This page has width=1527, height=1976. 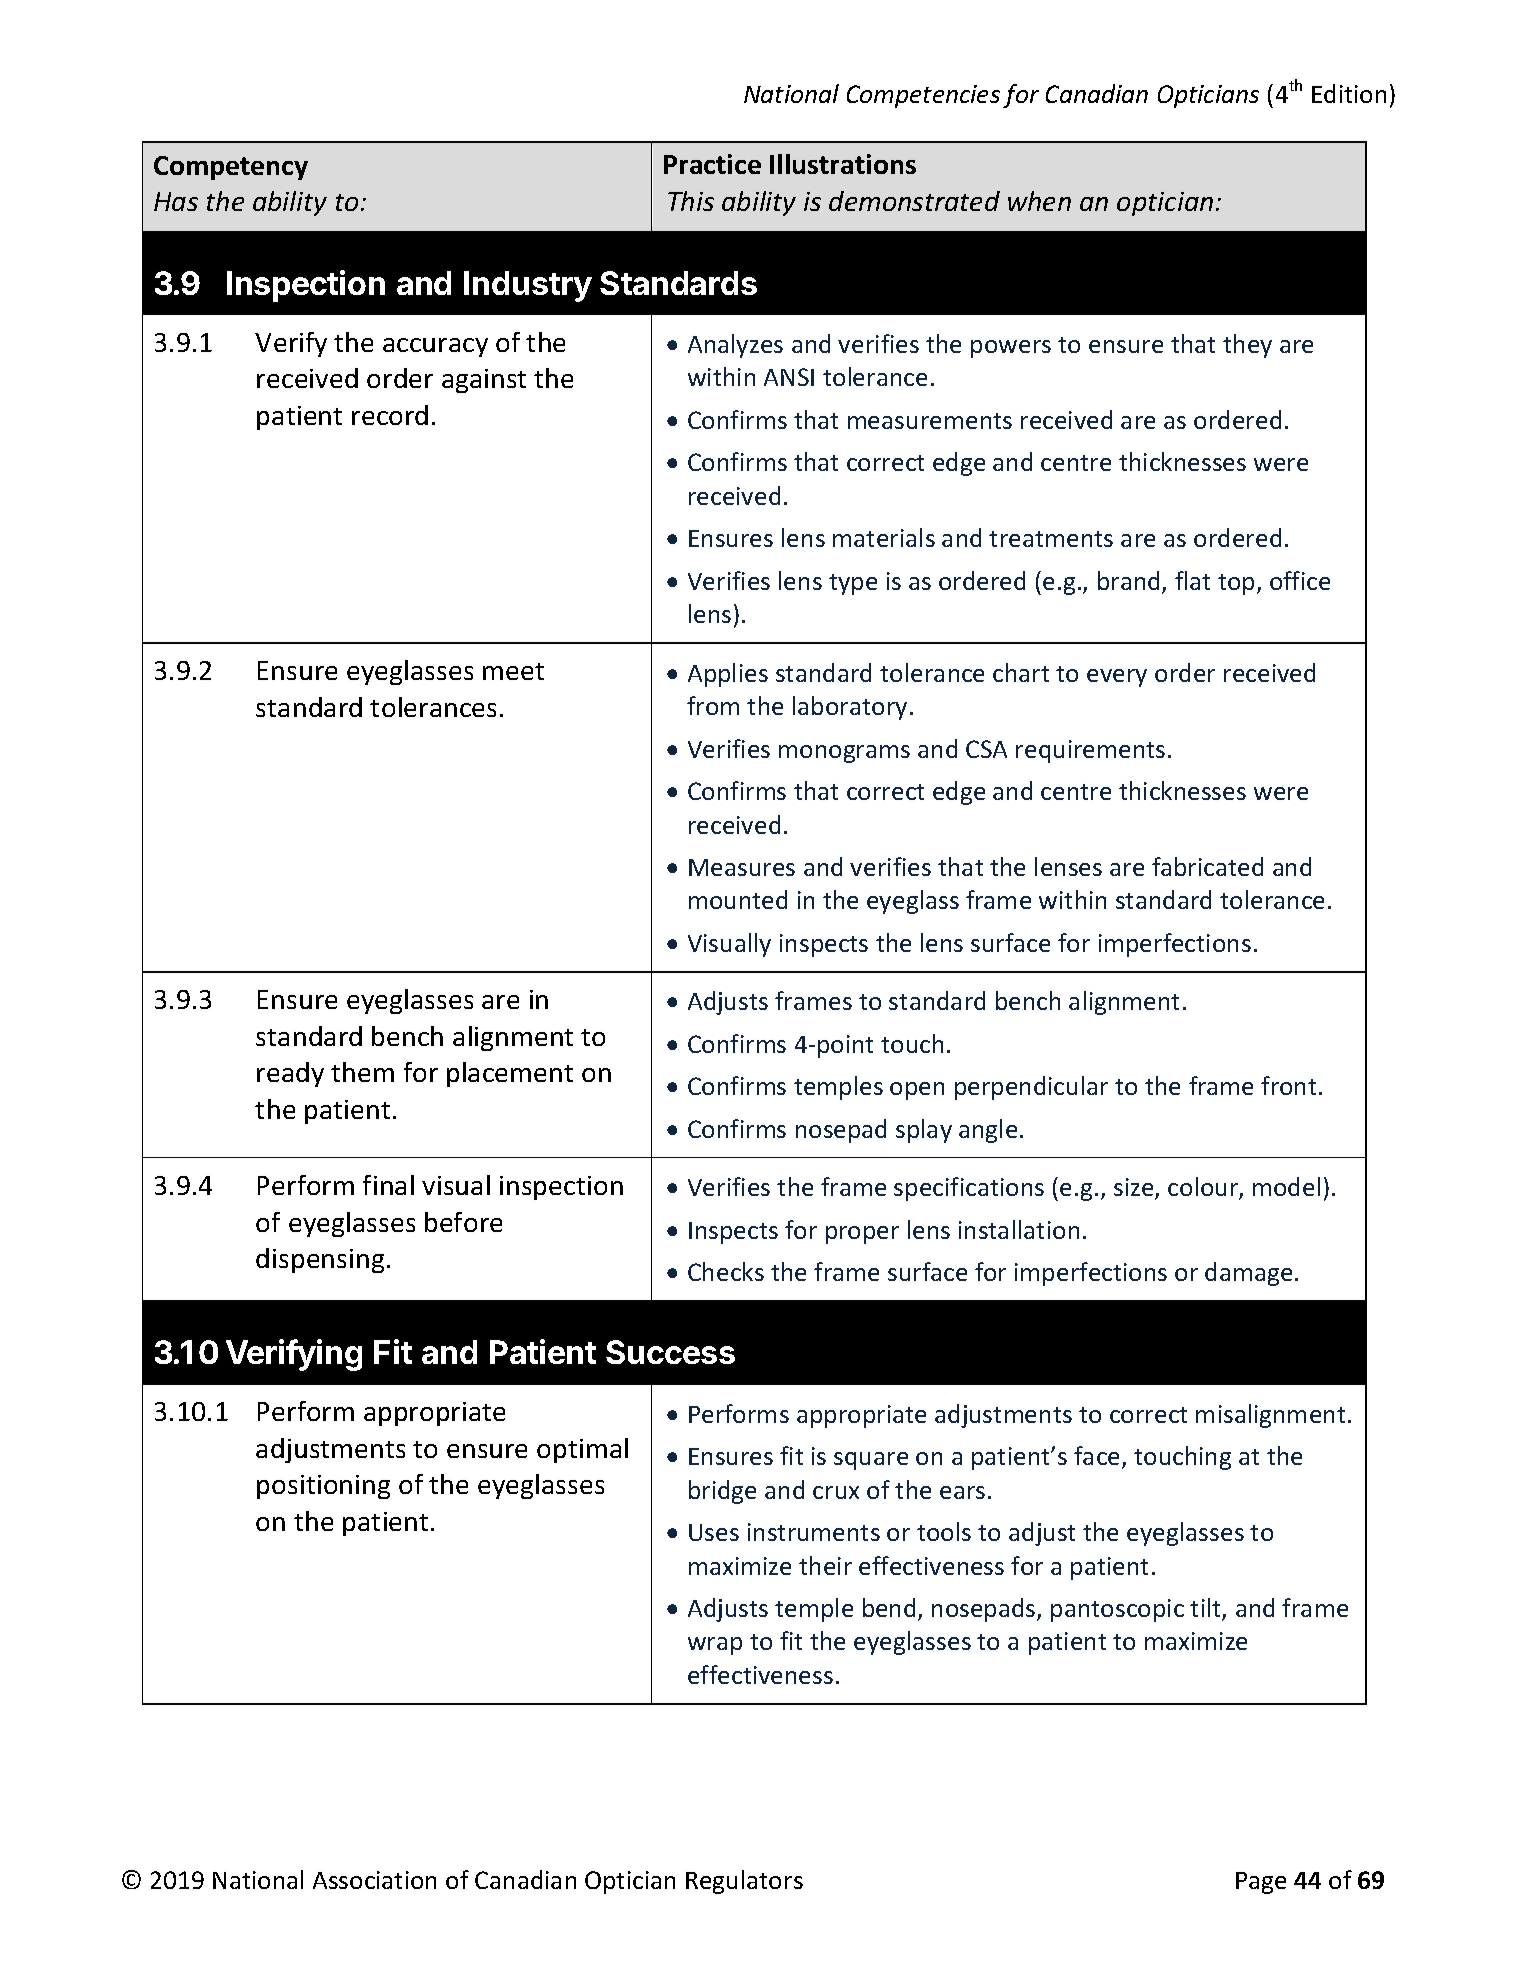 I want to click on Page, so click(x=1261, y=1883).
